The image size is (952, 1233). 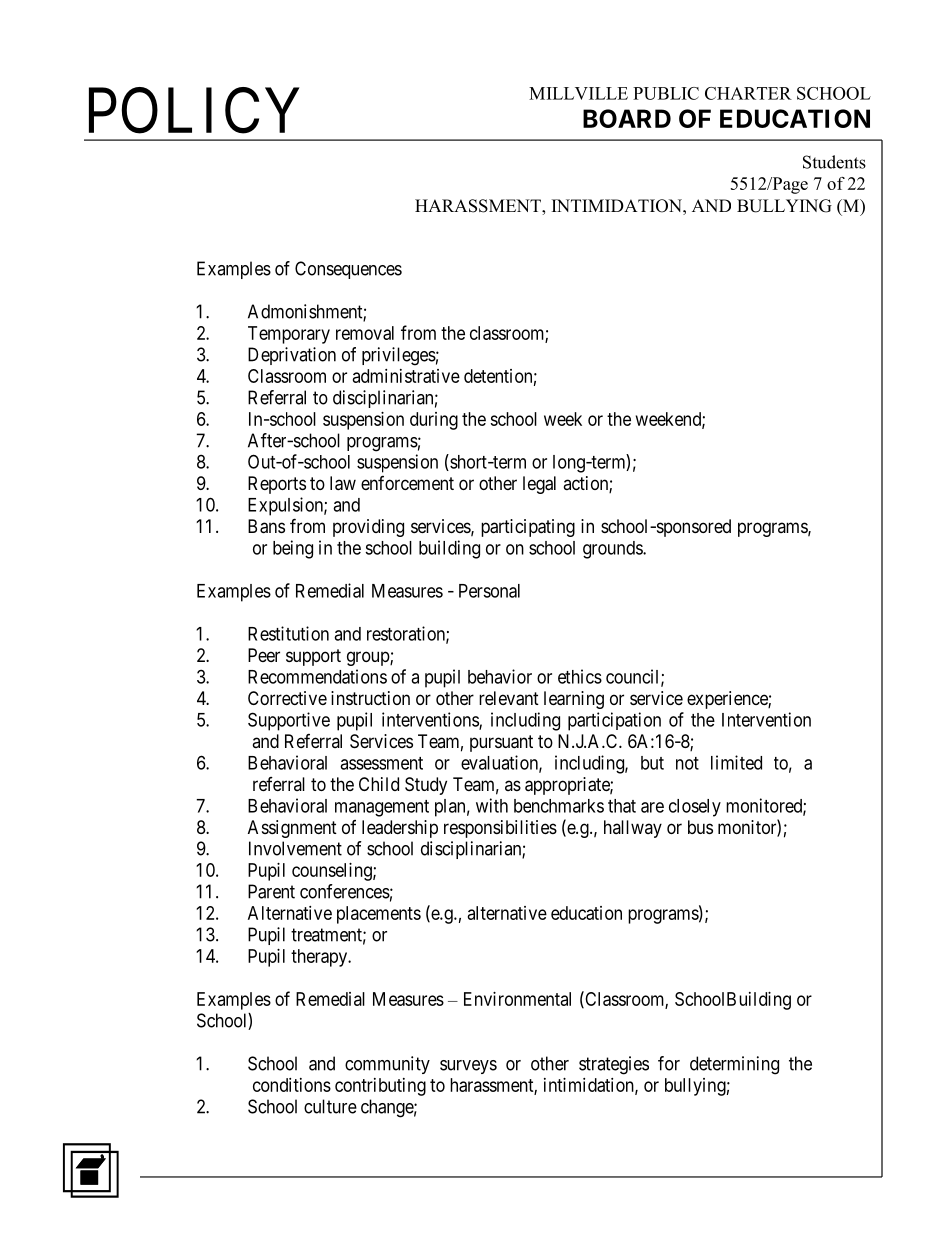 What do you see at coordinates (194, 111) in the screenshot?
I see `POLICY` at bounding box center [194, 111].
